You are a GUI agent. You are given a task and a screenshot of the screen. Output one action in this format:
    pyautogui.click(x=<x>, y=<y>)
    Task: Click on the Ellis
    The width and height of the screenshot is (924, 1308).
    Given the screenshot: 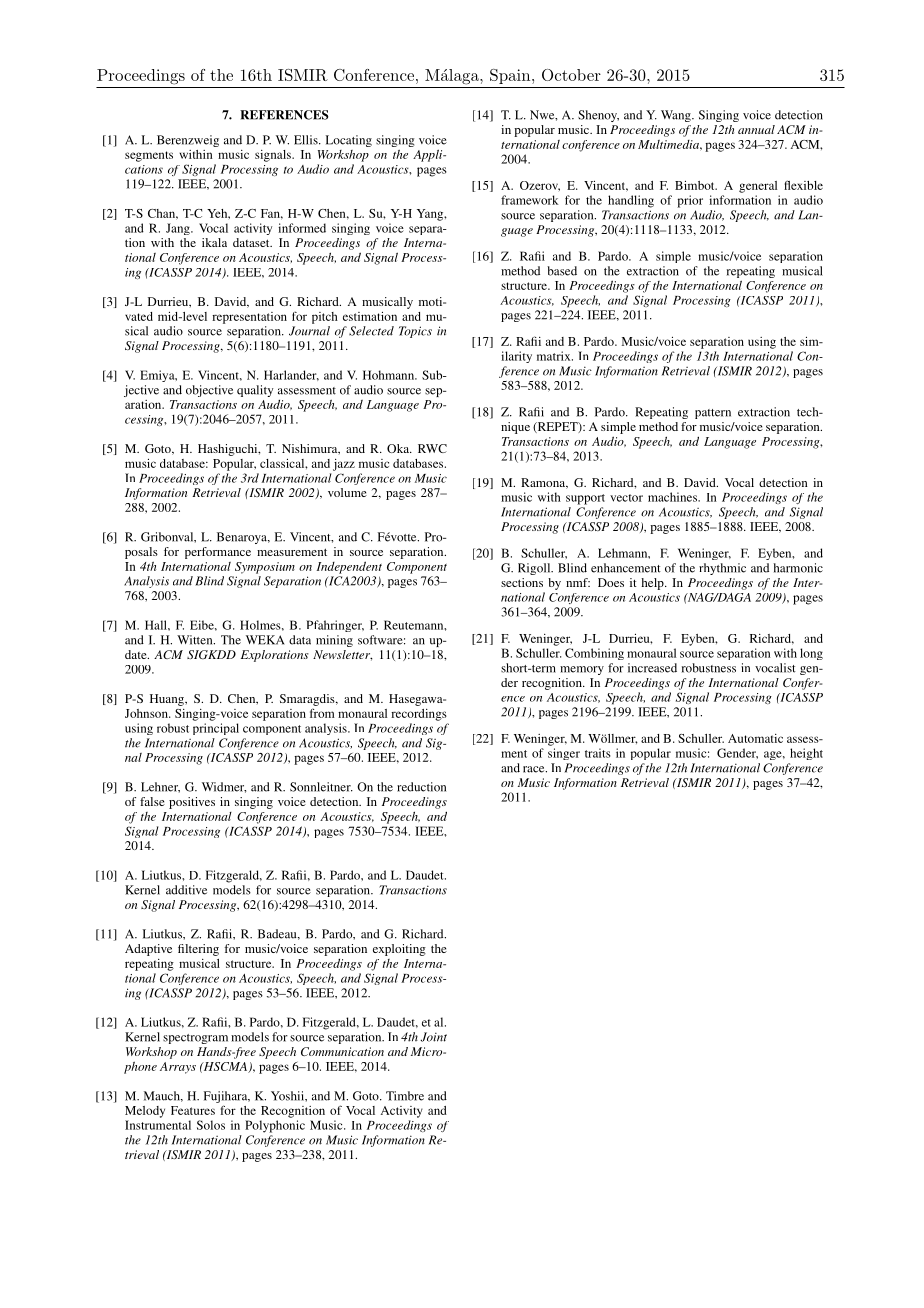 What is the action you would take?
    pyautogui.click(x=307, y=140)
